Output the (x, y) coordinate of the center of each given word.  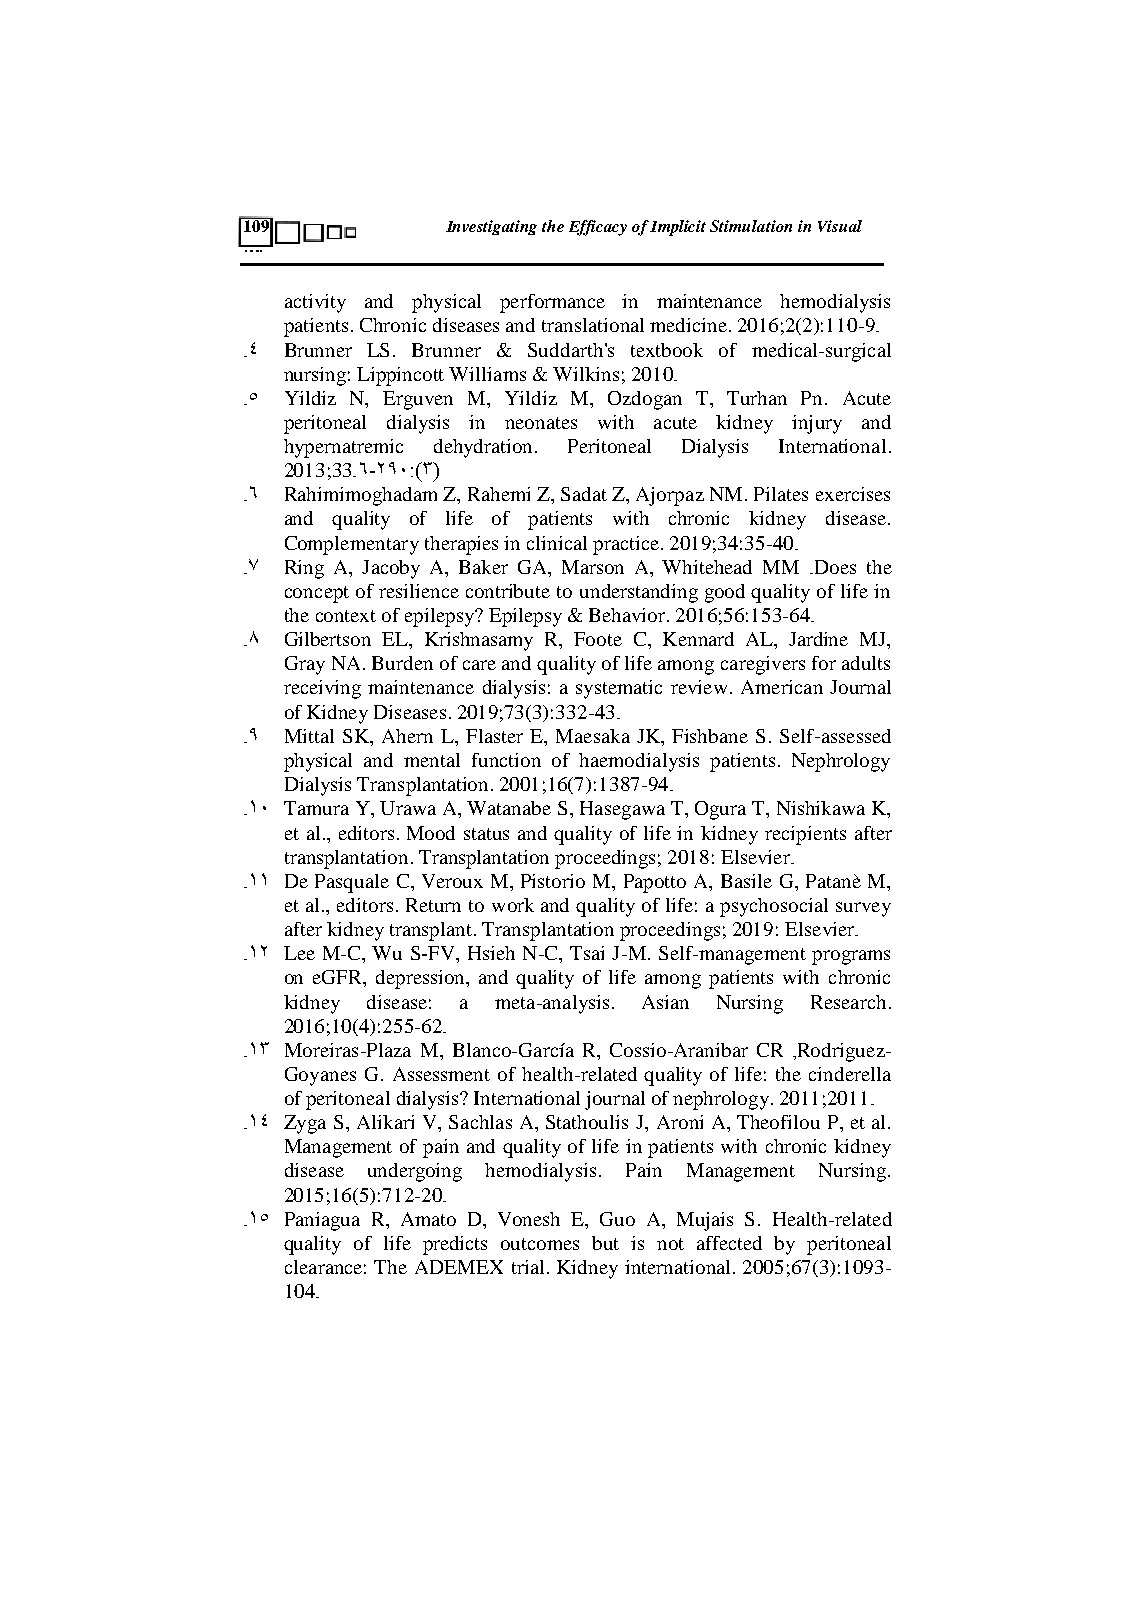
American (782, 687)
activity (315, 303)
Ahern (407, 736)
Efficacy (598, 228)
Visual (840, 226)
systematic (619, 689)
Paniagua (322, 1221)
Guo (617, 1219)
